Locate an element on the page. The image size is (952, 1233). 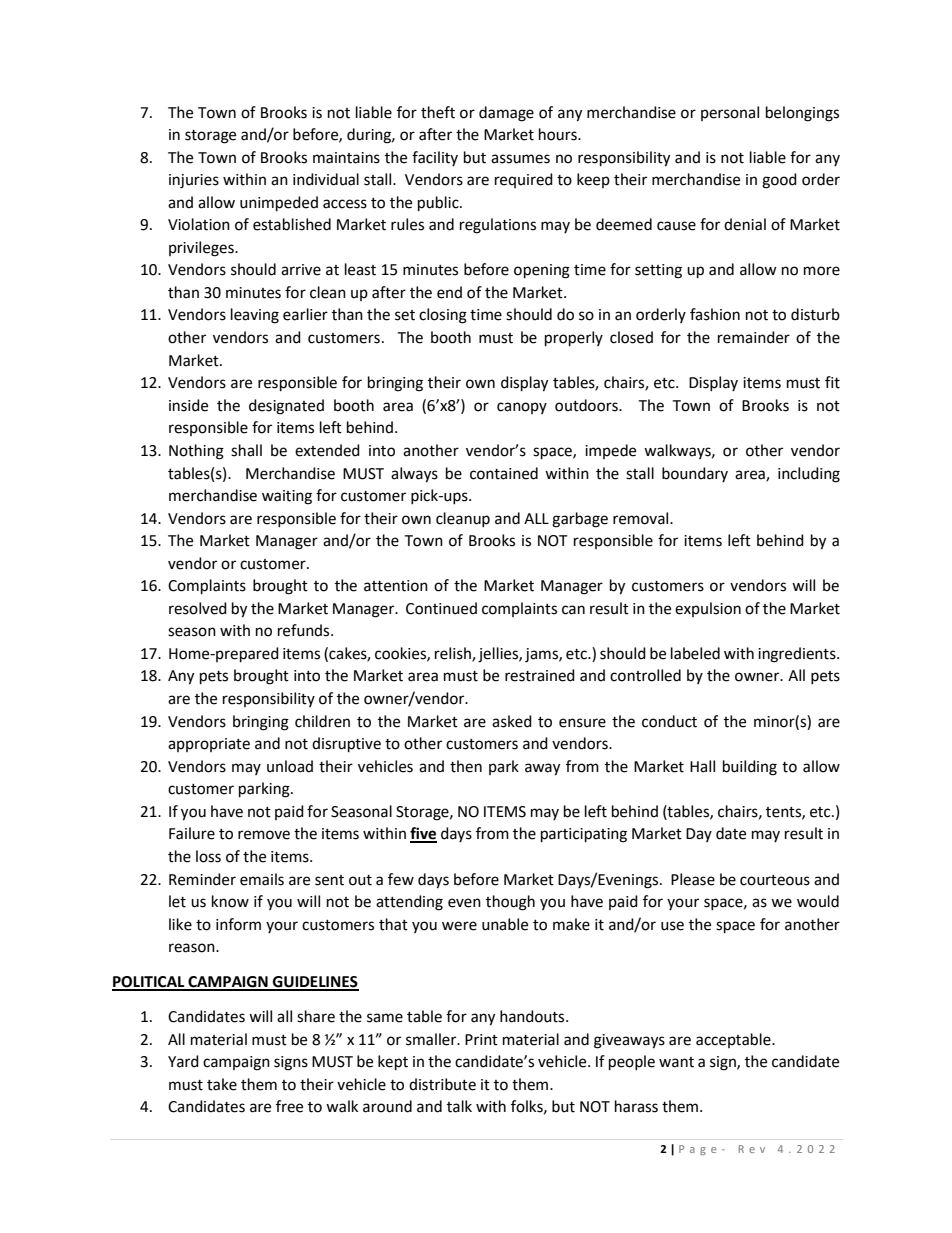
take is located at coordinates (222, 1084).
